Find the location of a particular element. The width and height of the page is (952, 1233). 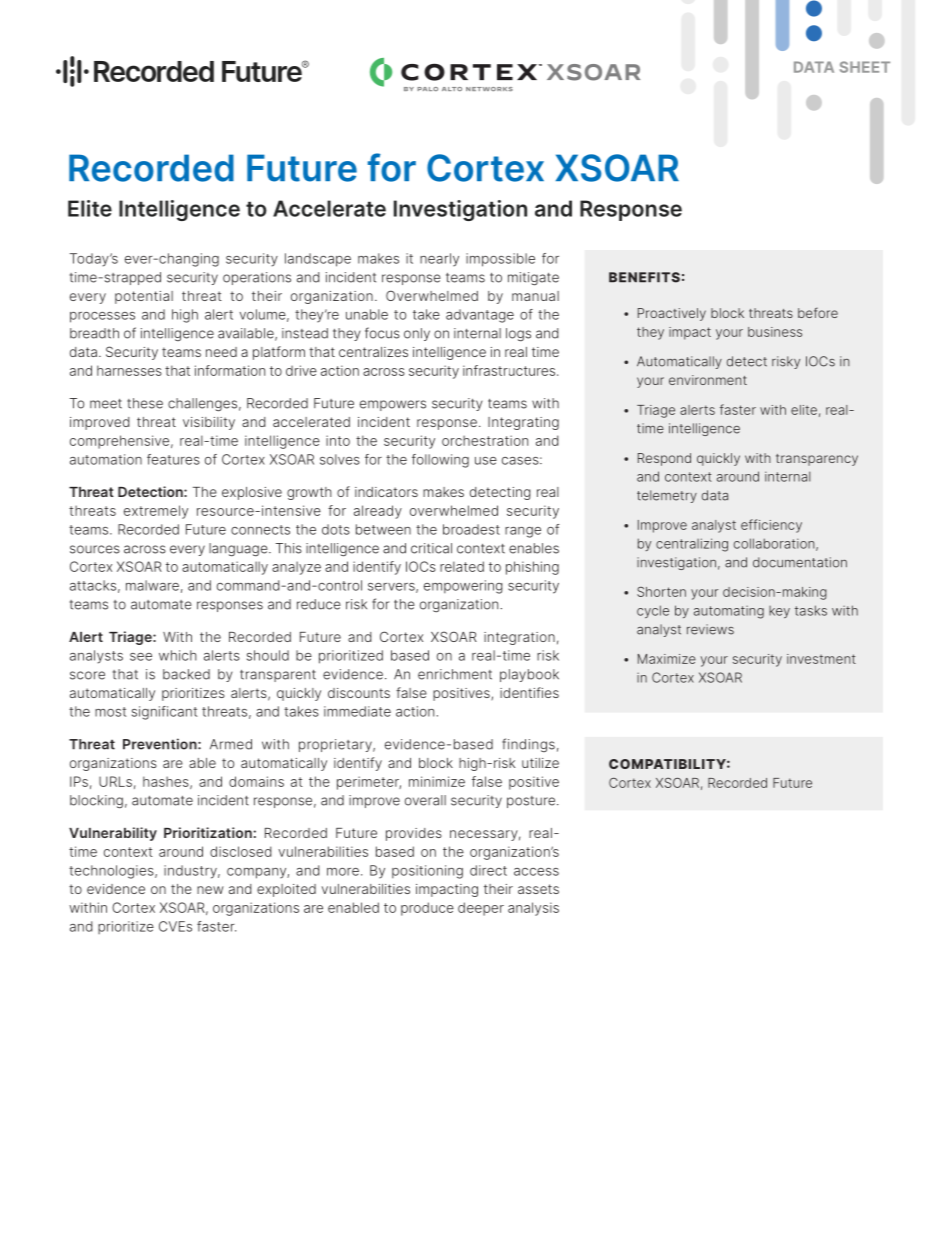

significant is located at coordinates (164, 713).
